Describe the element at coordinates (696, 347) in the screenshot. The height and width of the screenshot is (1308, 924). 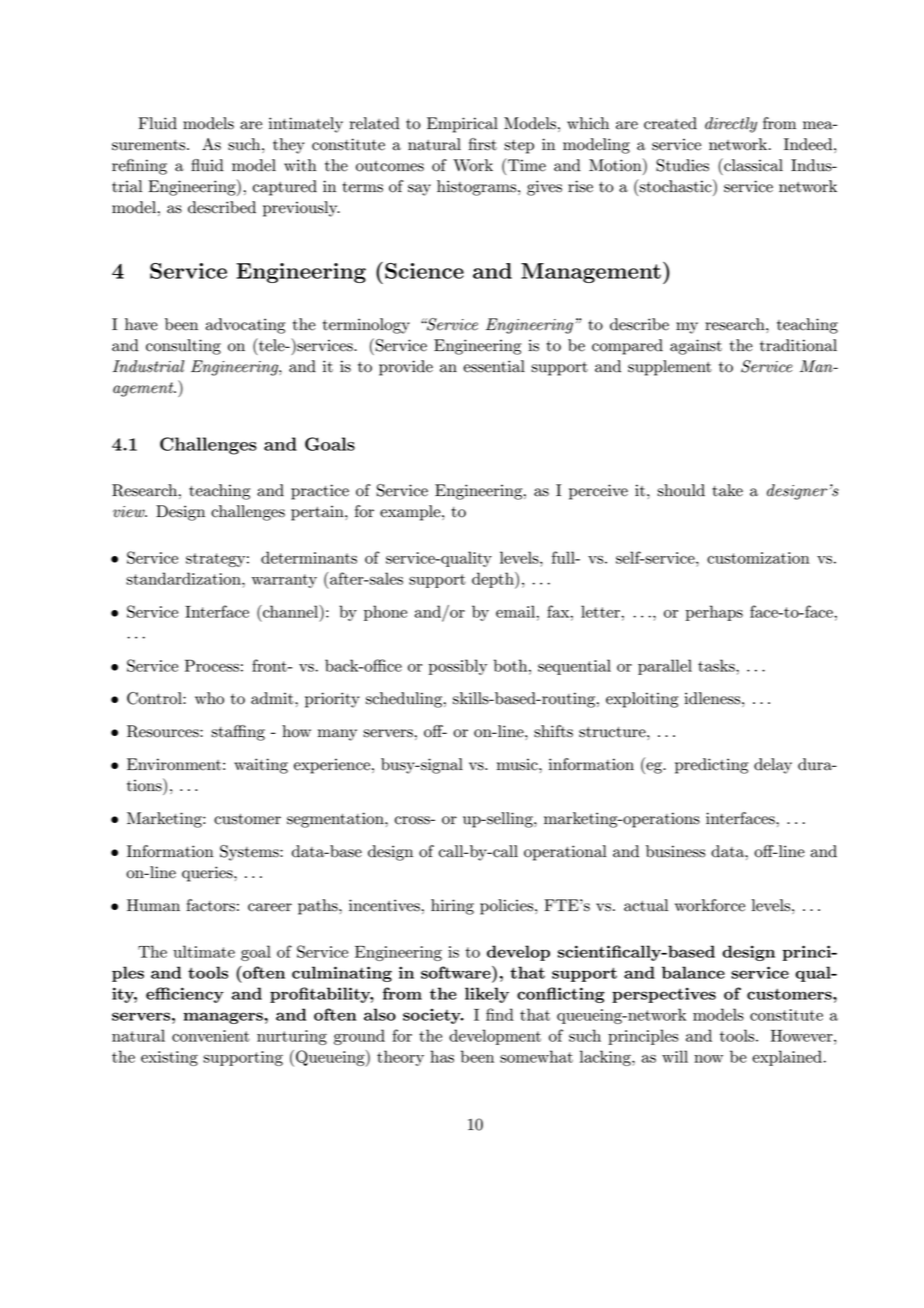
I see `against` at that location.
